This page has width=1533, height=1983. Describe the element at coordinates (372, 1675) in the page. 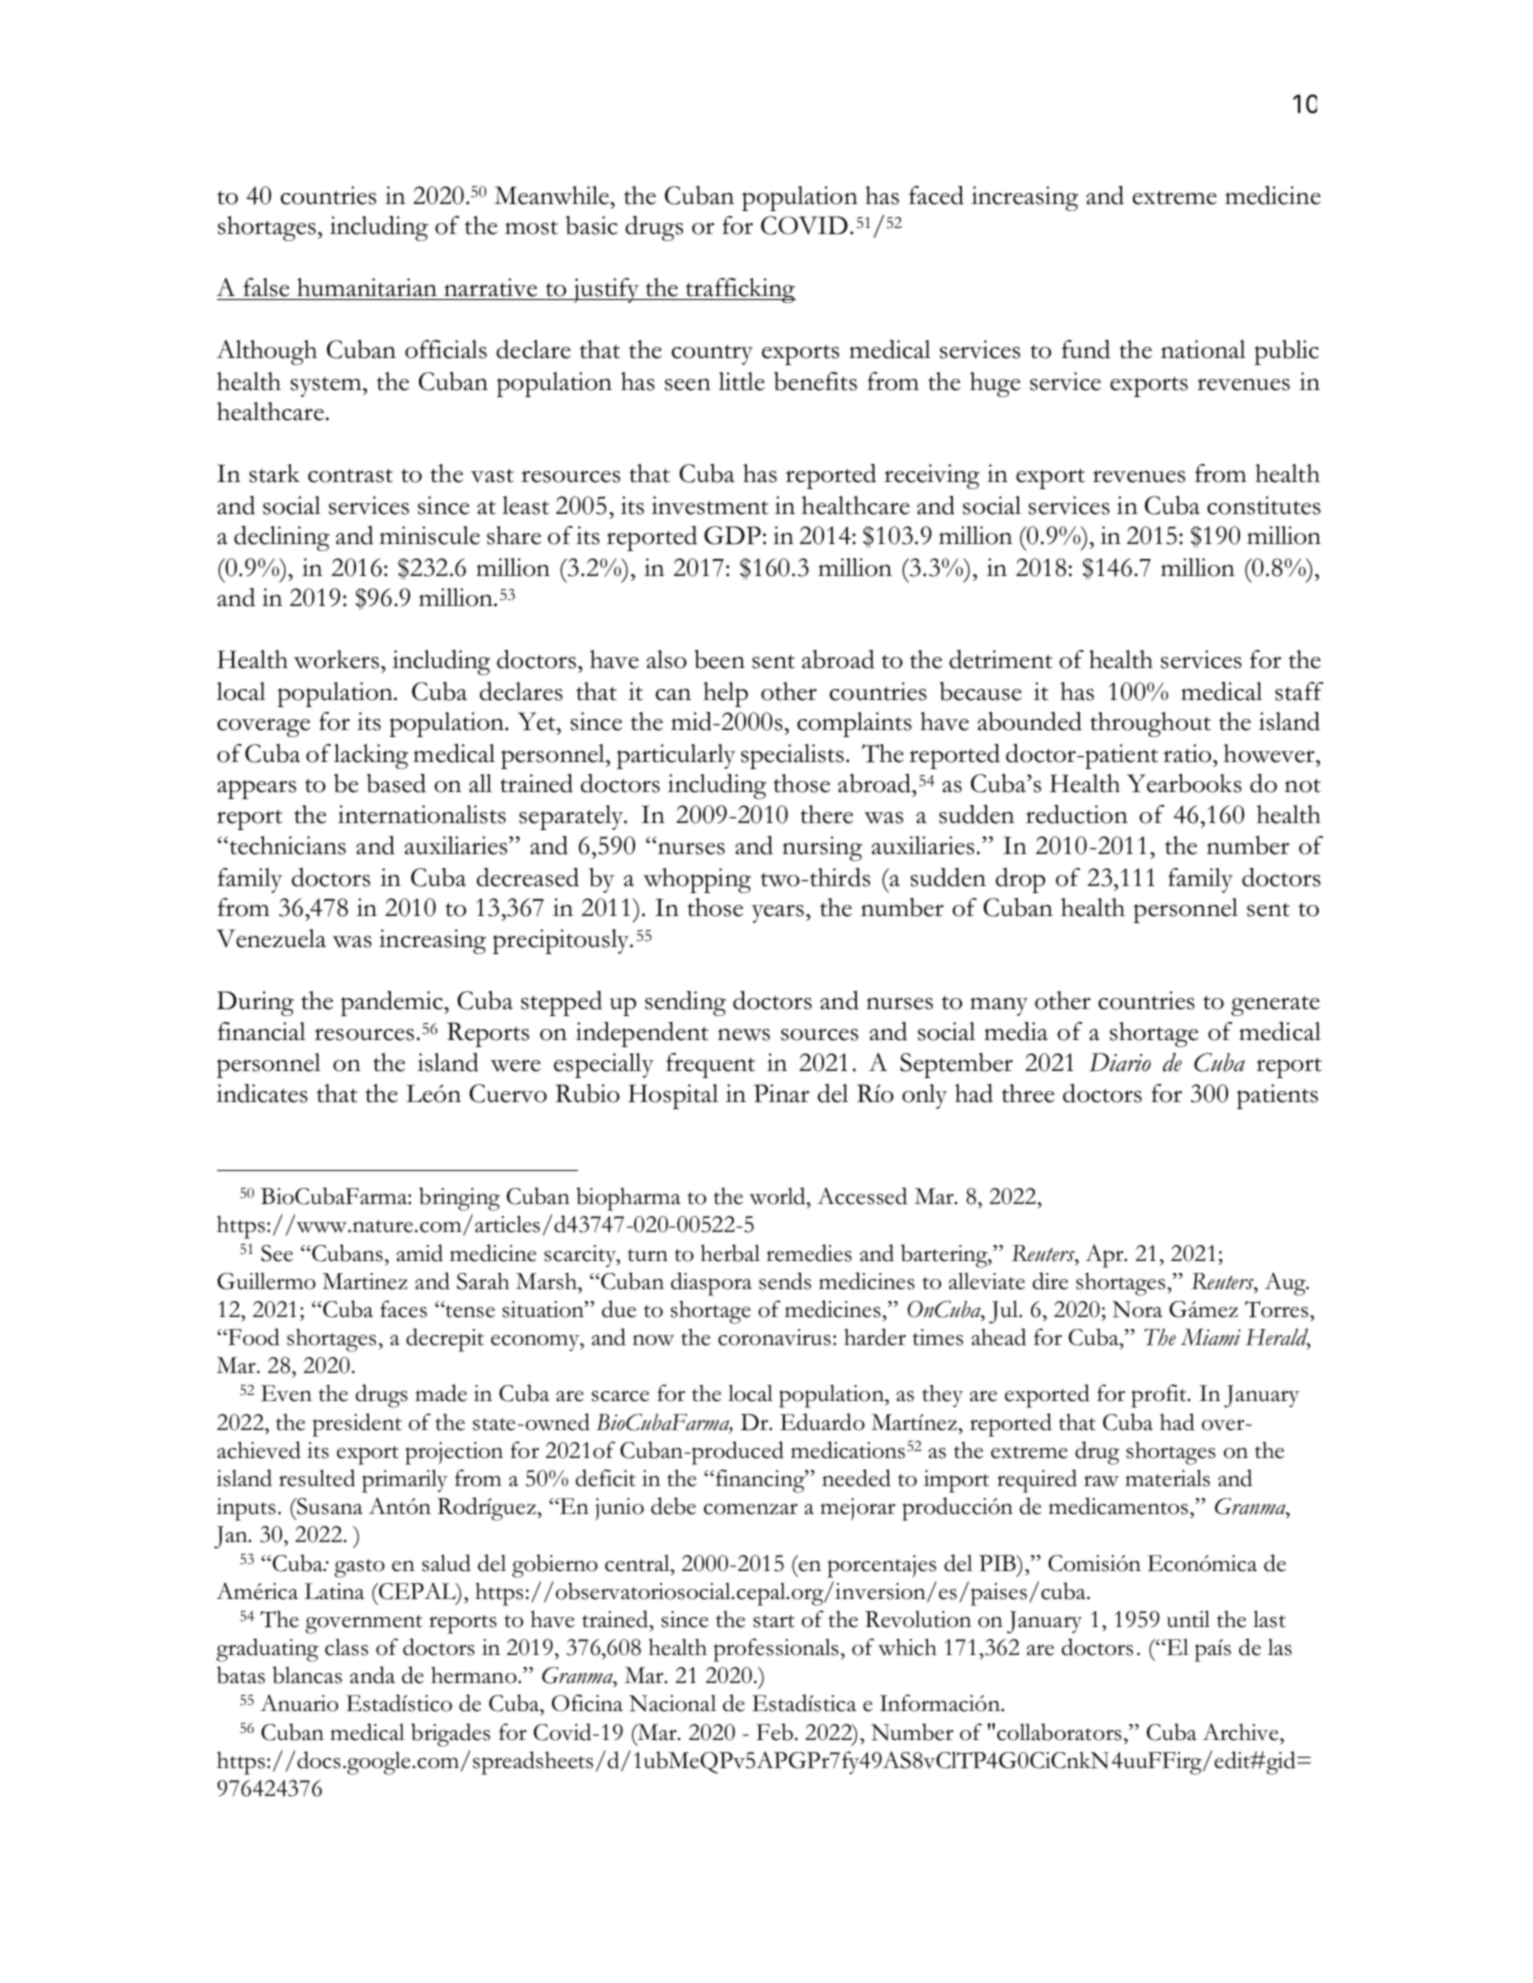

I see `anda` at that location.
